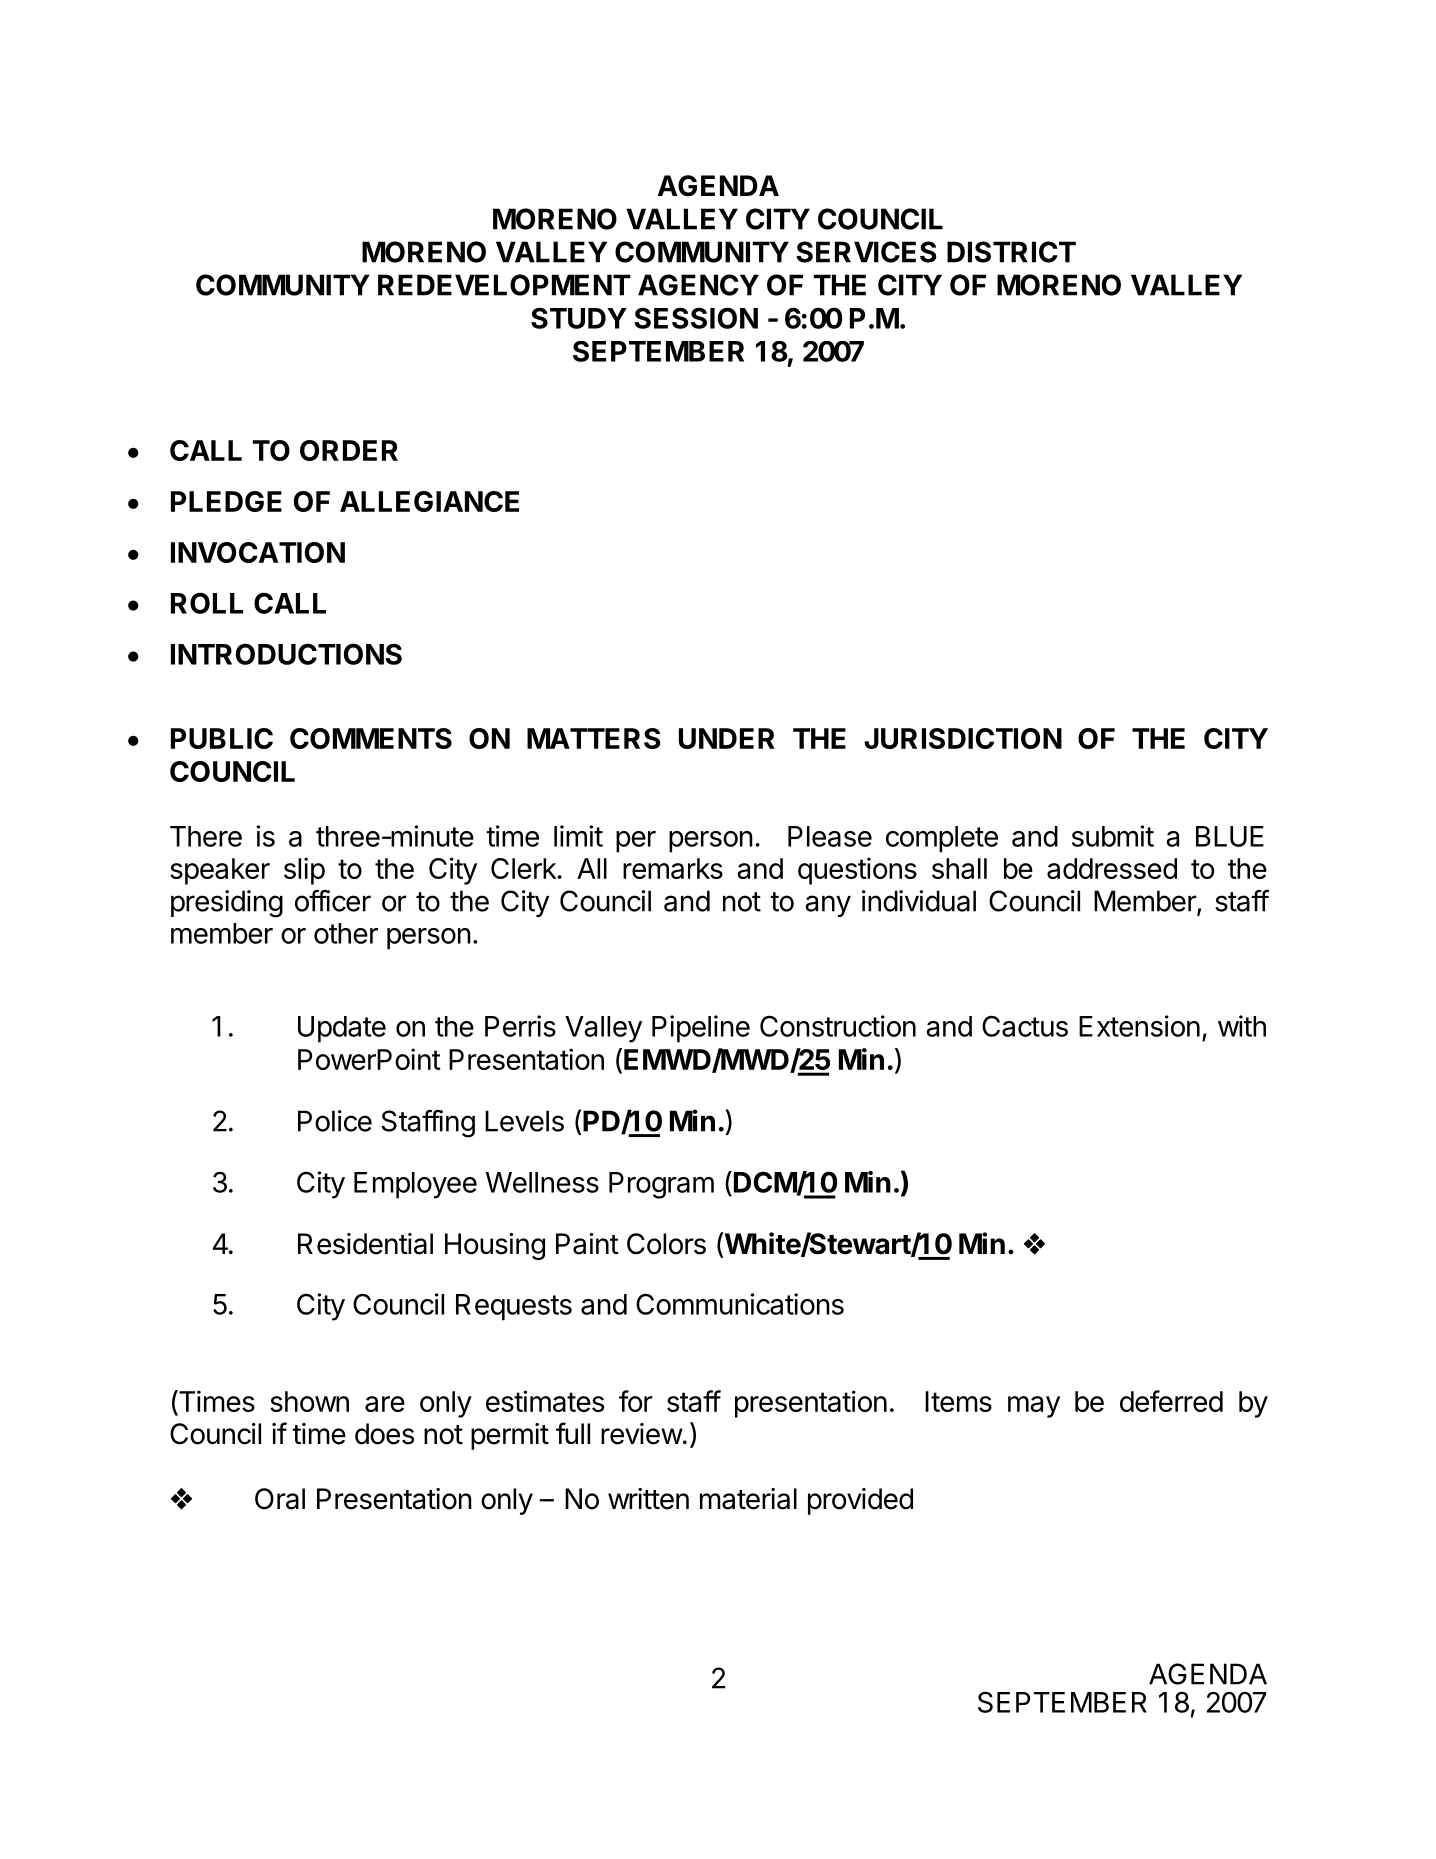  What do you see at coordinates (1112, 868) in the screenshot?
I see `addressed` at bounding box center [1112, 868].
